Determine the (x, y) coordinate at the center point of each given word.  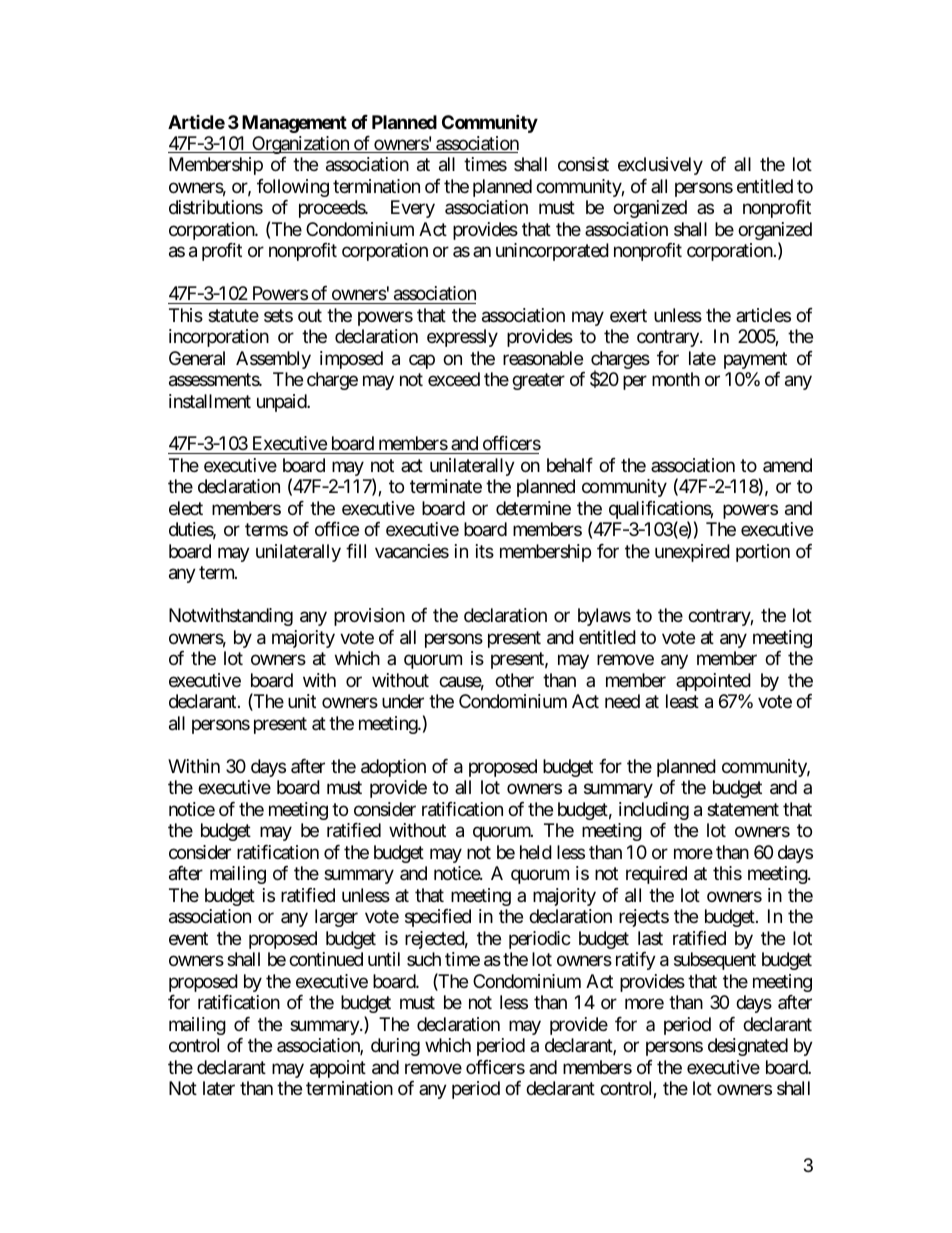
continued (326, 959)
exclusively (660, 166)
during (395, 1047)
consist (583, 164)
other (514, 680)
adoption (393, 768)
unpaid (282, 403)
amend (787, 465)
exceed (454, 379)
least (682, 701)
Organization (300, 145)
